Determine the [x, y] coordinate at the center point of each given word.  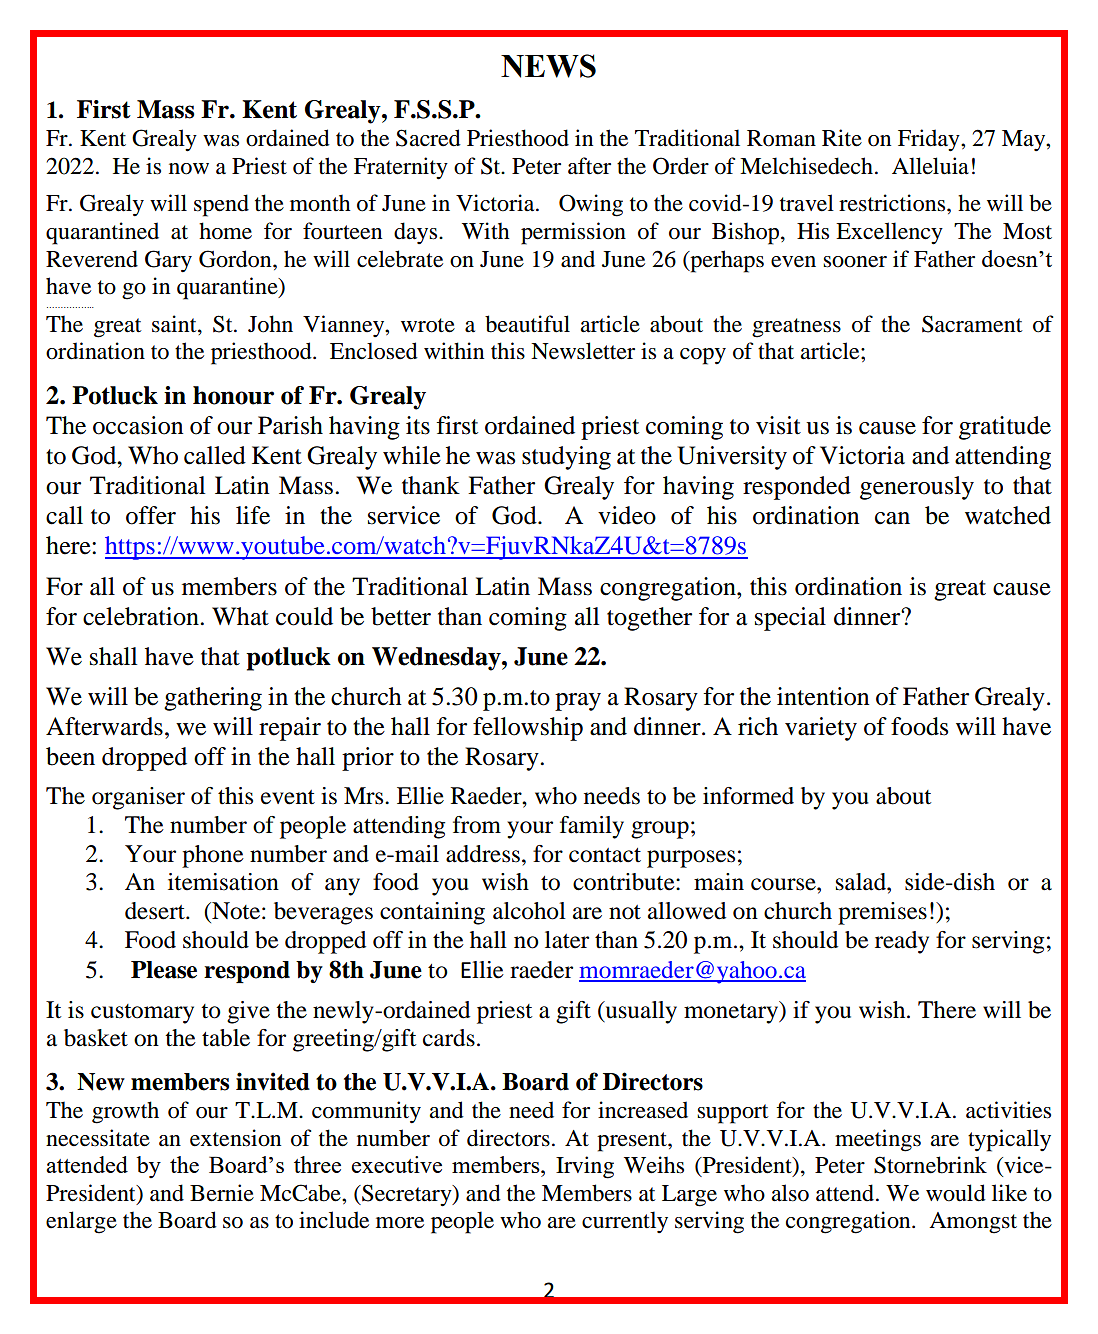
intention [823, 696]
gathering [213, 699]
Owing [591, 205]
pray [578, 702]
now [189, 169]
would [956, 1193]
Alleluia [930, 166]
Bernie [222, 1193]
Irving [585, 1167]
